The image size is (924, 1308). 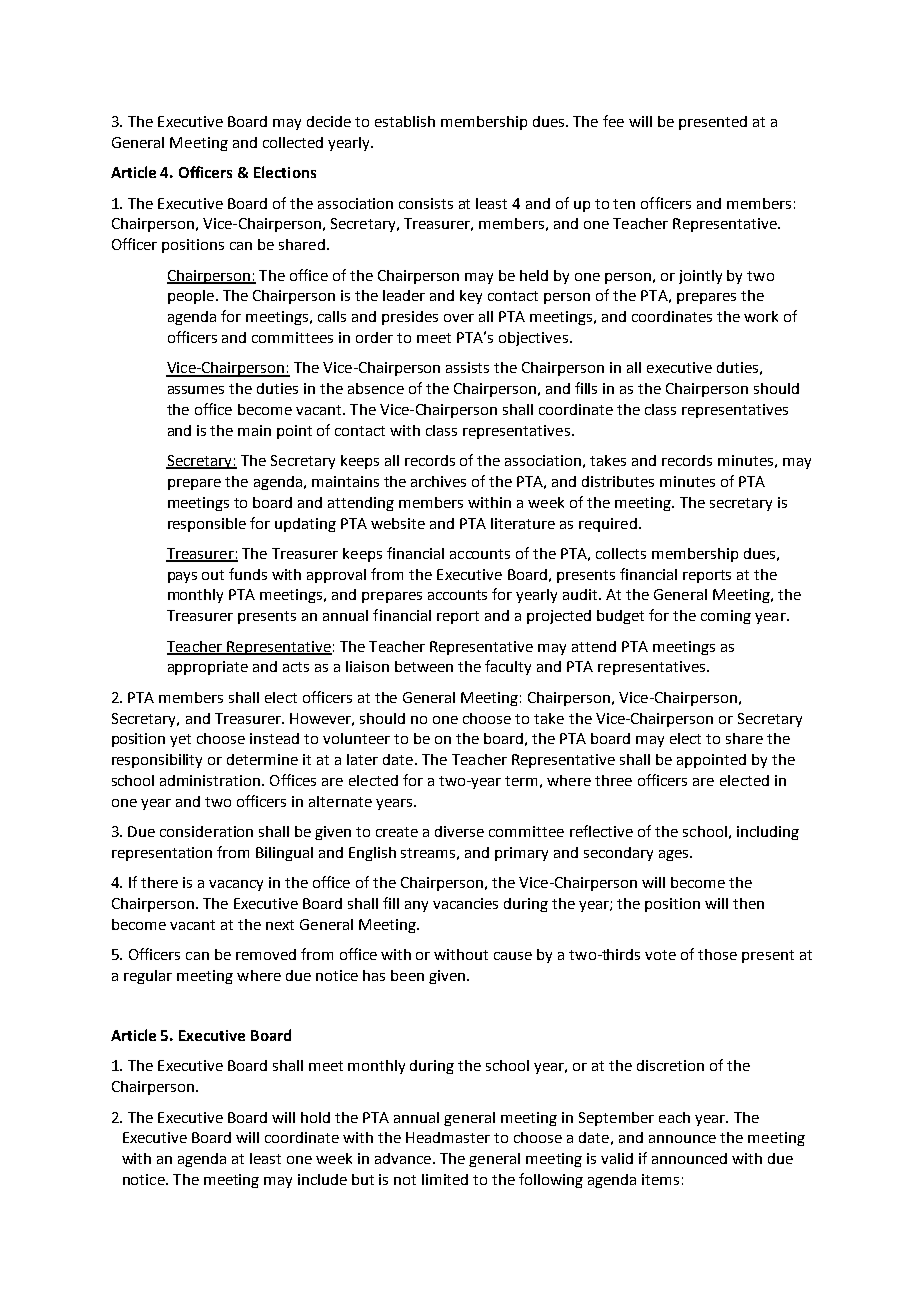 What do you see at coordinates (293, 142) in the document?
I see `collected` at bounding box center [293, 142].
